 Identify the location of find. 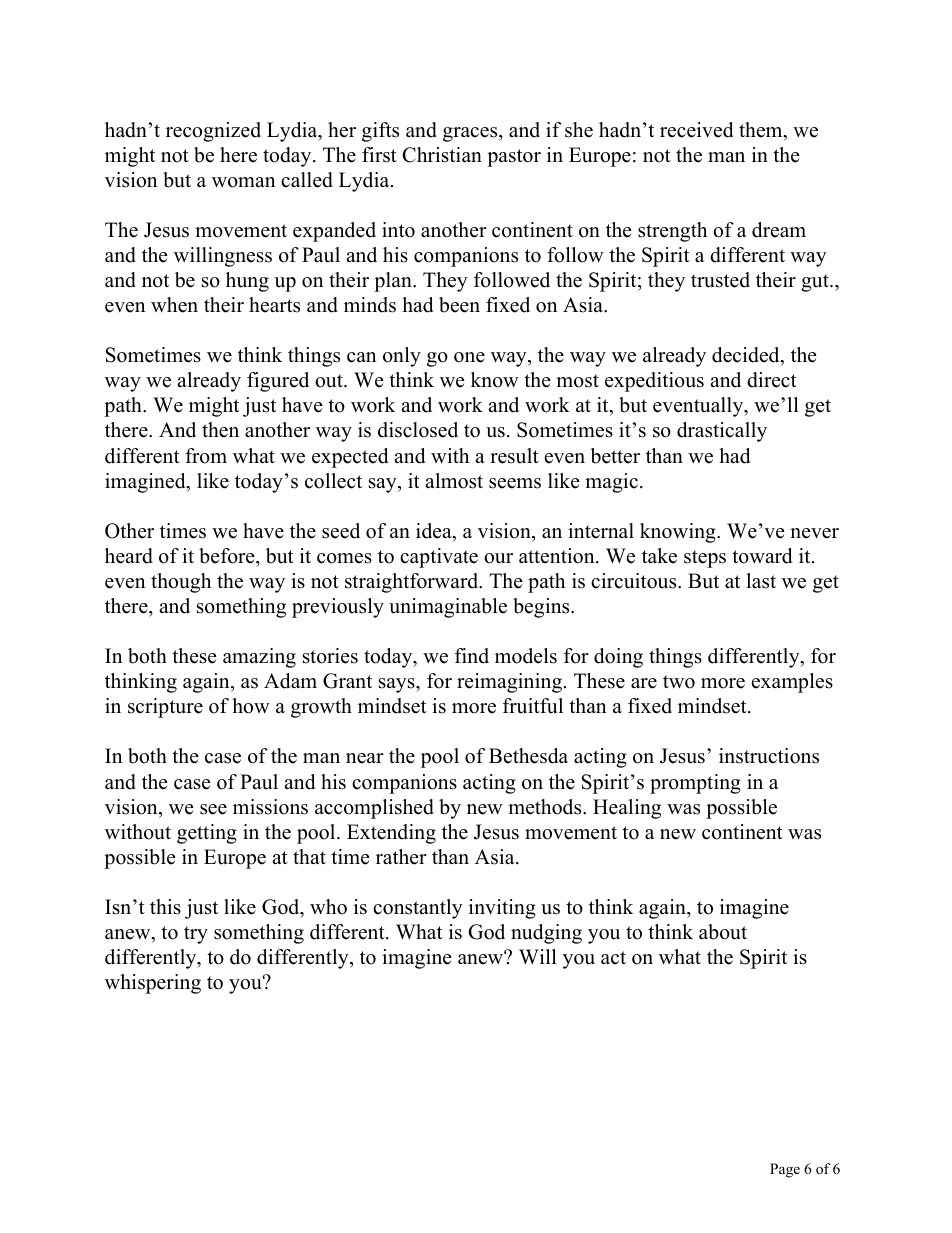
(472, 656).
